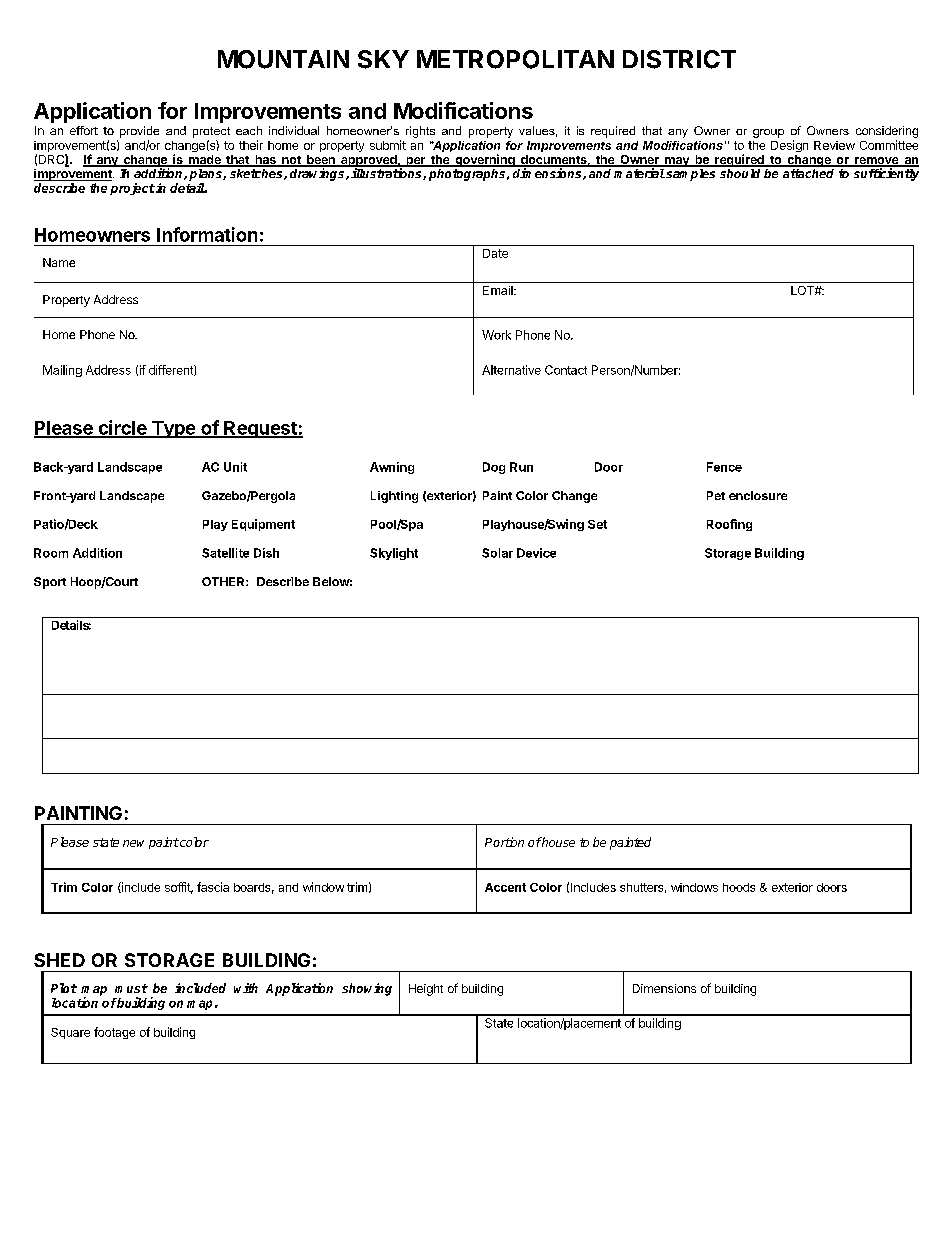  Describe the element at coordinates (497, 553) in the screenshot. I see `Solar` at that location.
